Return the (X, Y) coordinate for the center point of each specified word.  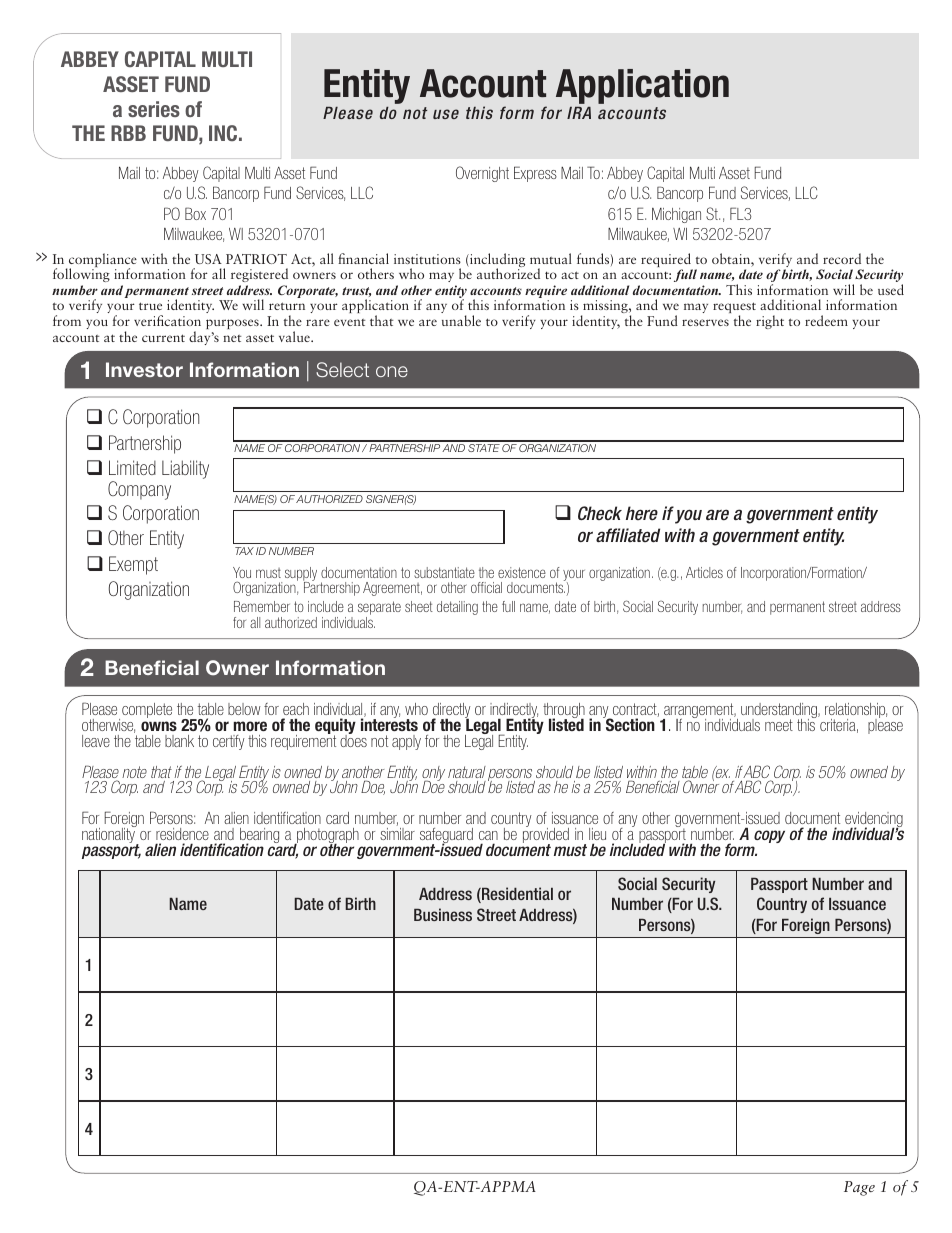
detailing (457, 608)
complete (147, 710)
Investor (144, 369)
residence (182, 834)
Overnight (482, 174)
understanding (780, 712)
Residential (516, 895)
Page (859, 1188)
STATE (484, 448)
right (770, 322)
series (154, 109)
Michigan (676, 215)
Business (443, 914)
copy (769, 836)
